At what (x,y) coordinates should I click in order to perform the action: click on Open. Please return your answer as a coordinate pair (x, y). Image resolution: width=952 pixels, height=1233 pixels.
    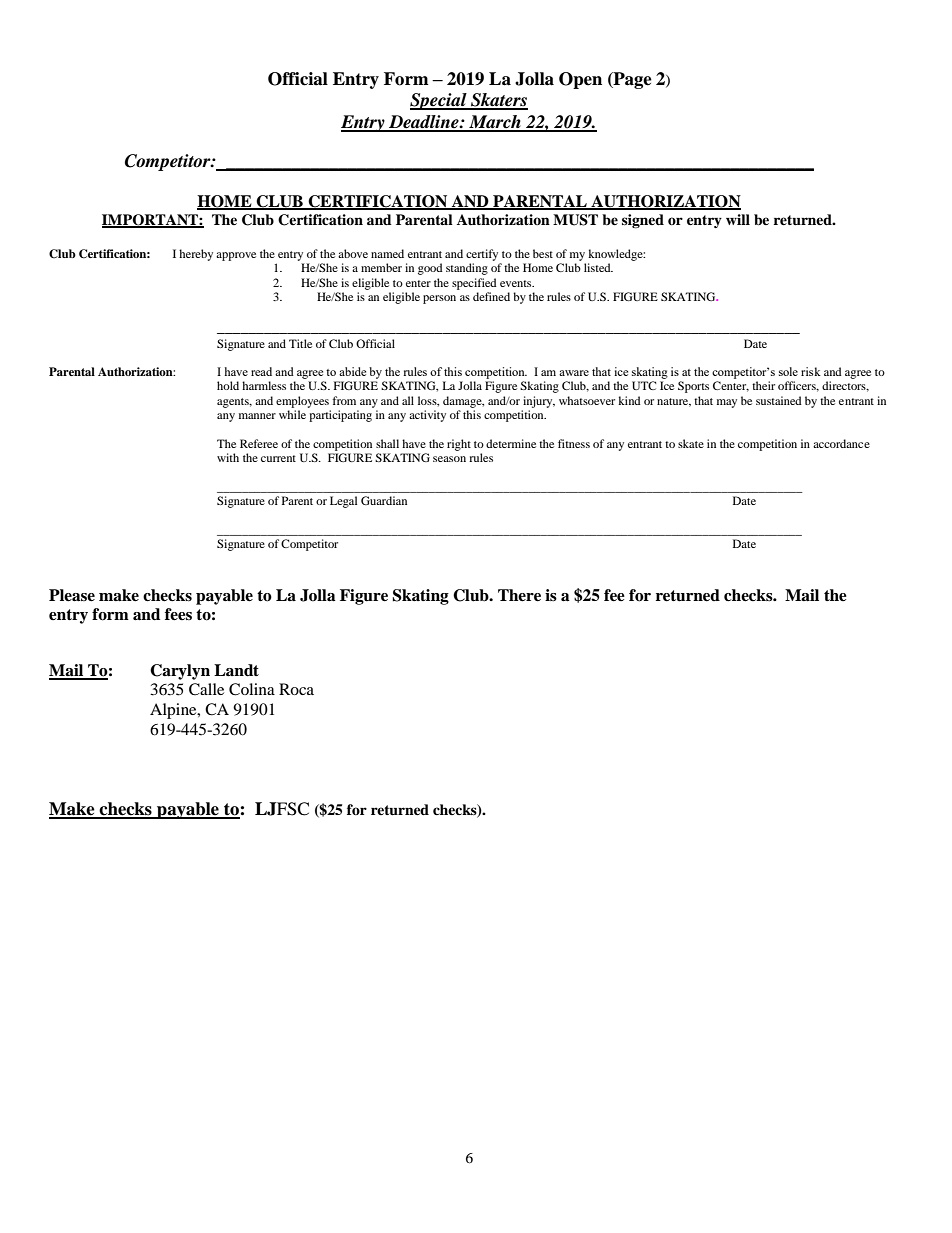
    Looking at the image, I should click on (580, 80).
